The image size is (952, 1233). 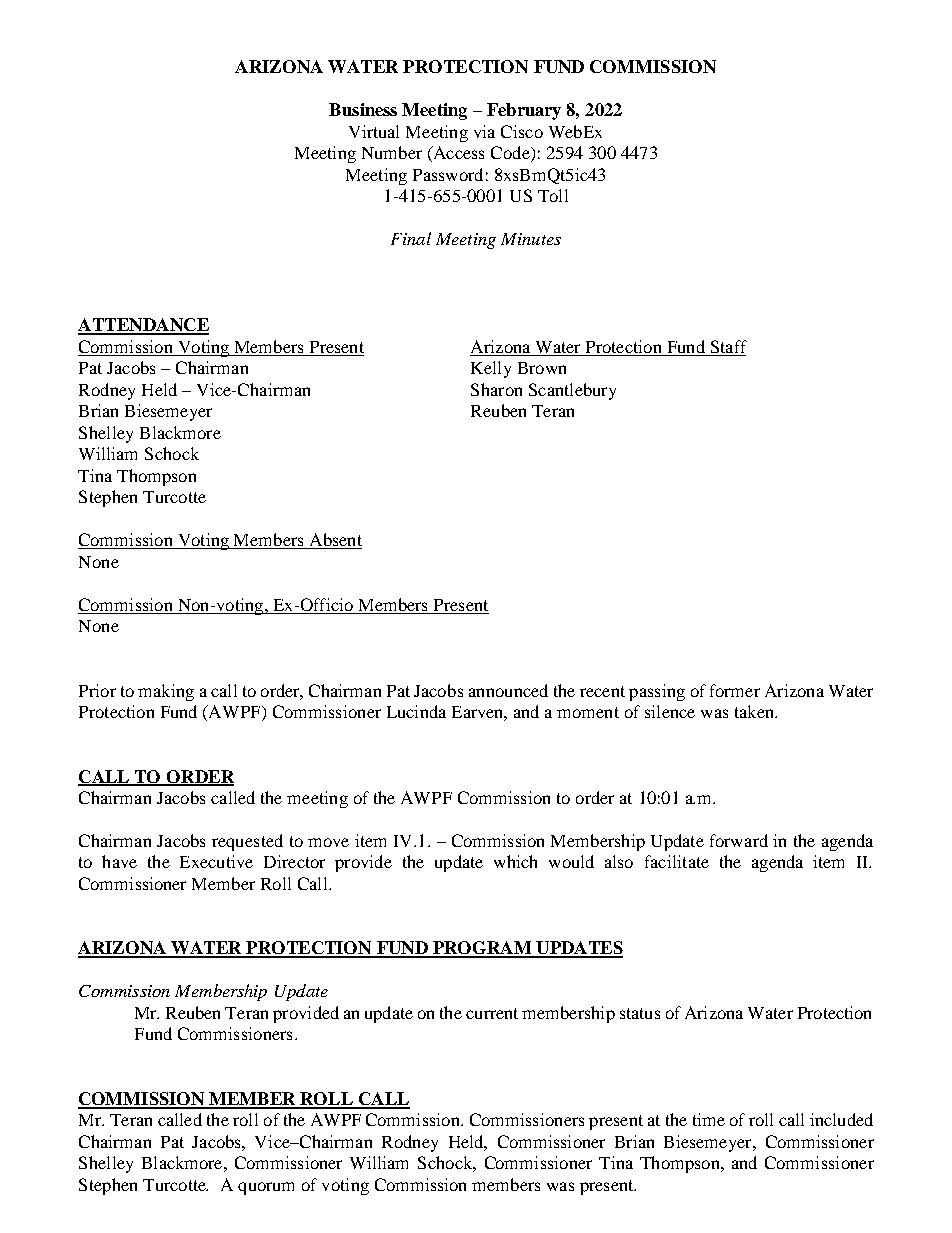 I want to click on quorum, so click(x=266, y=1188).
